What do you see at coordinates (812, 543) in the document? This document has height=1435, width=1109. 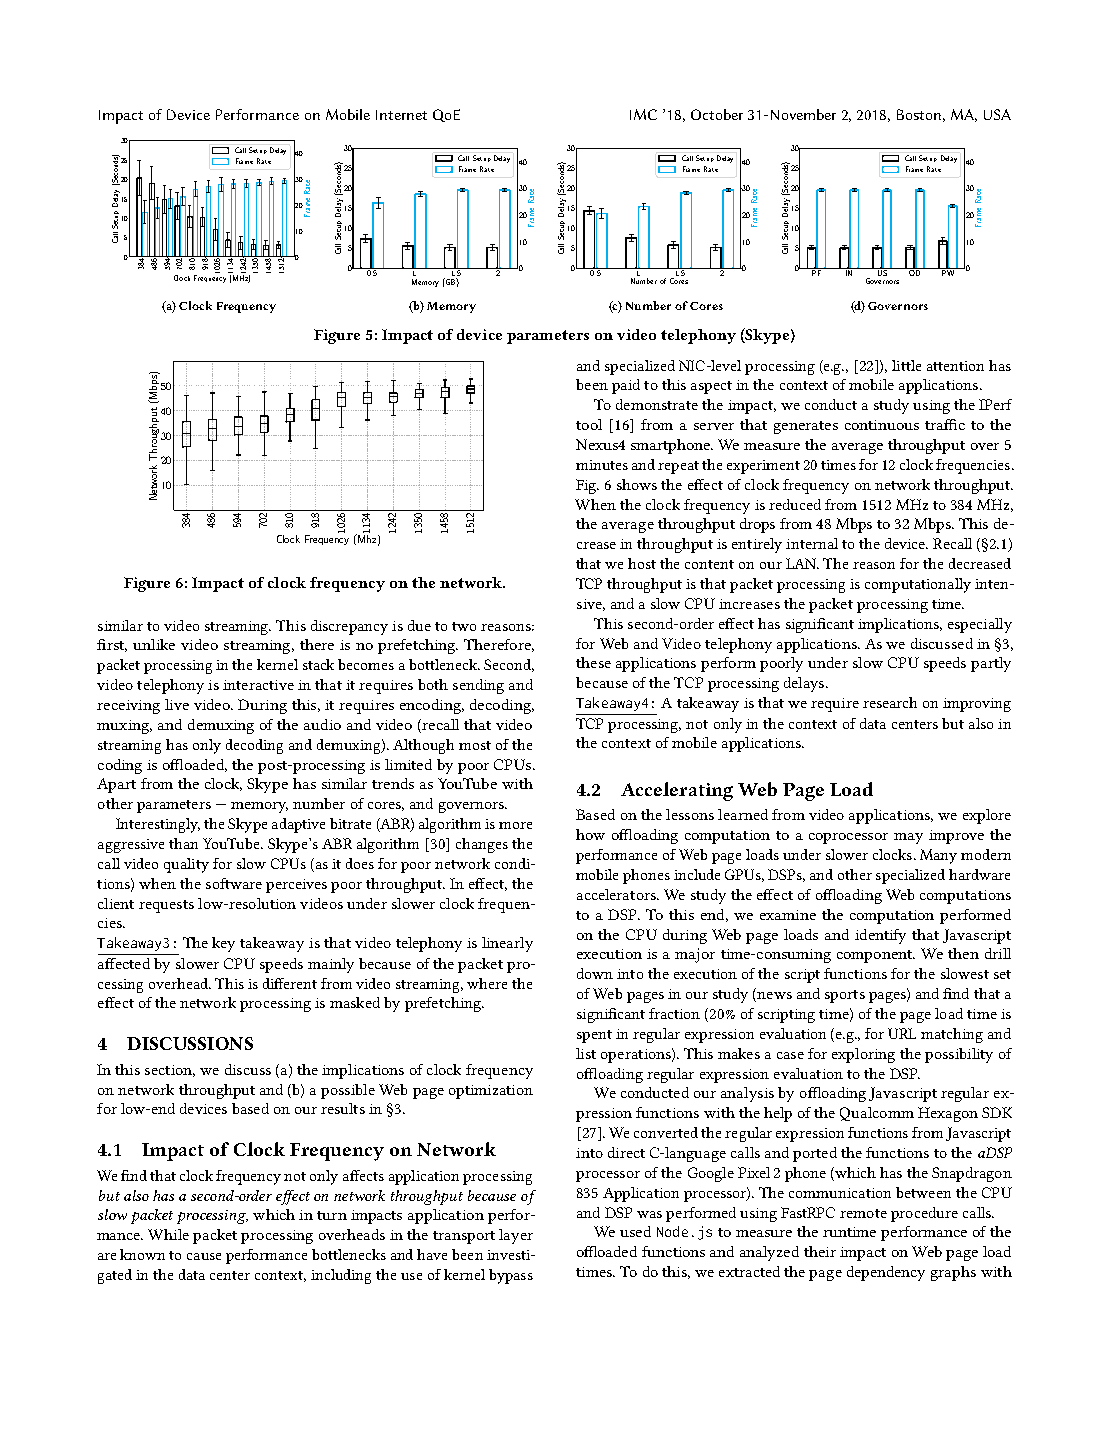 I see `internal` at bounding box center [812, 543].
